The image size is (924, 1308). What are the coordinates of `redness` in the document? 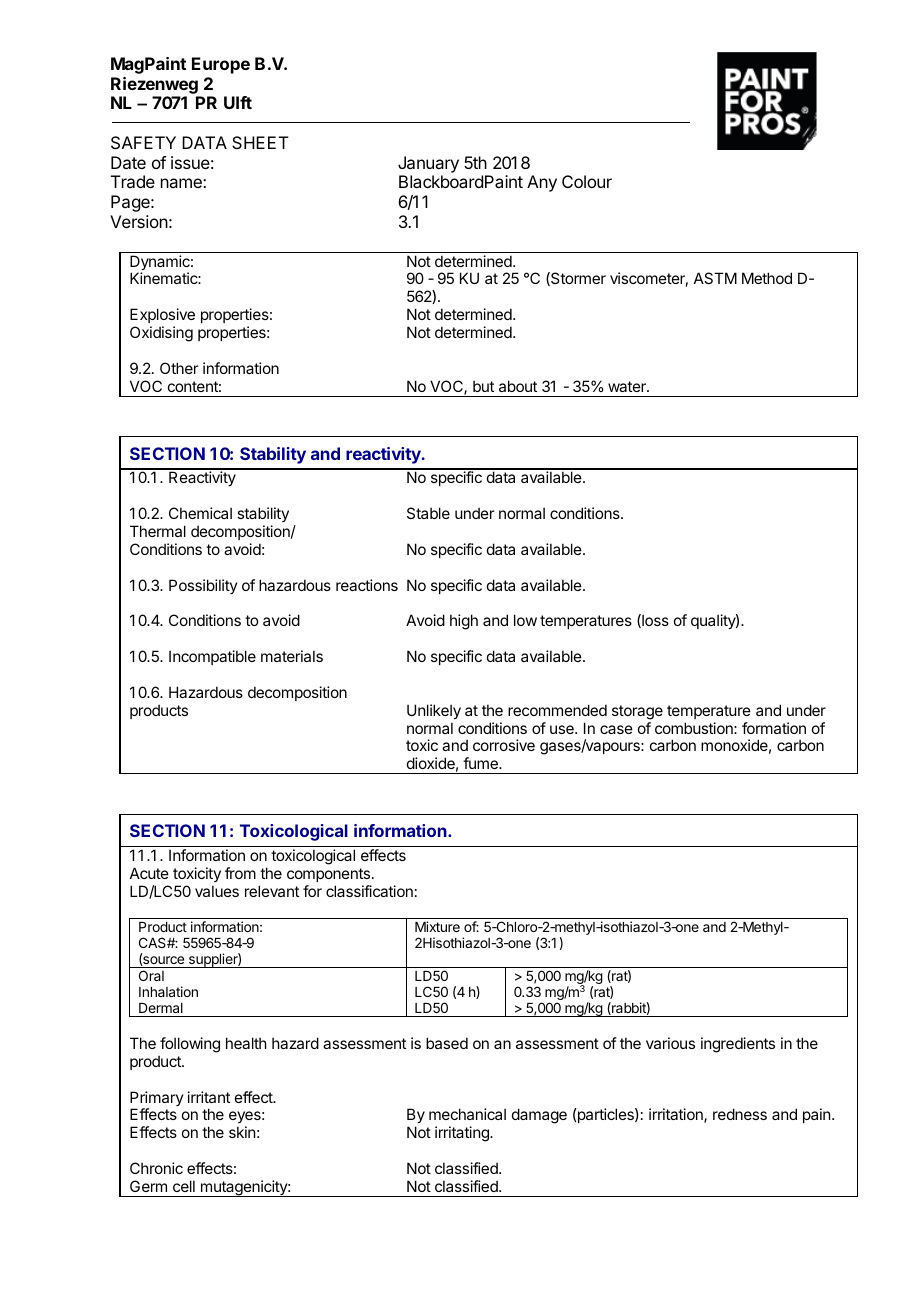 It's located at (740, 1114).
